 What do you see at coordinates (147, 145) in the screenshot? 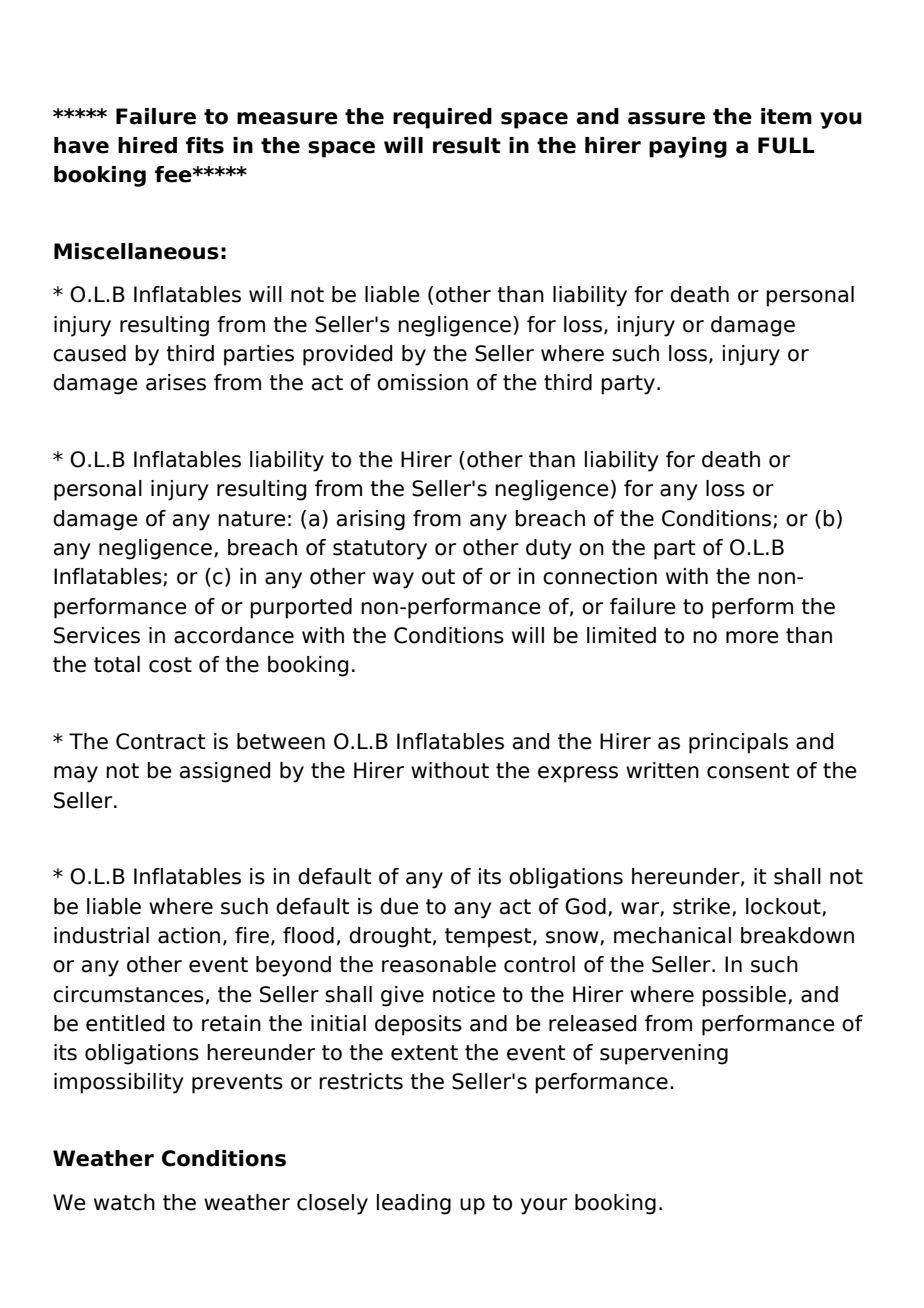
I see `hired` at bounding box center [147, 145].
